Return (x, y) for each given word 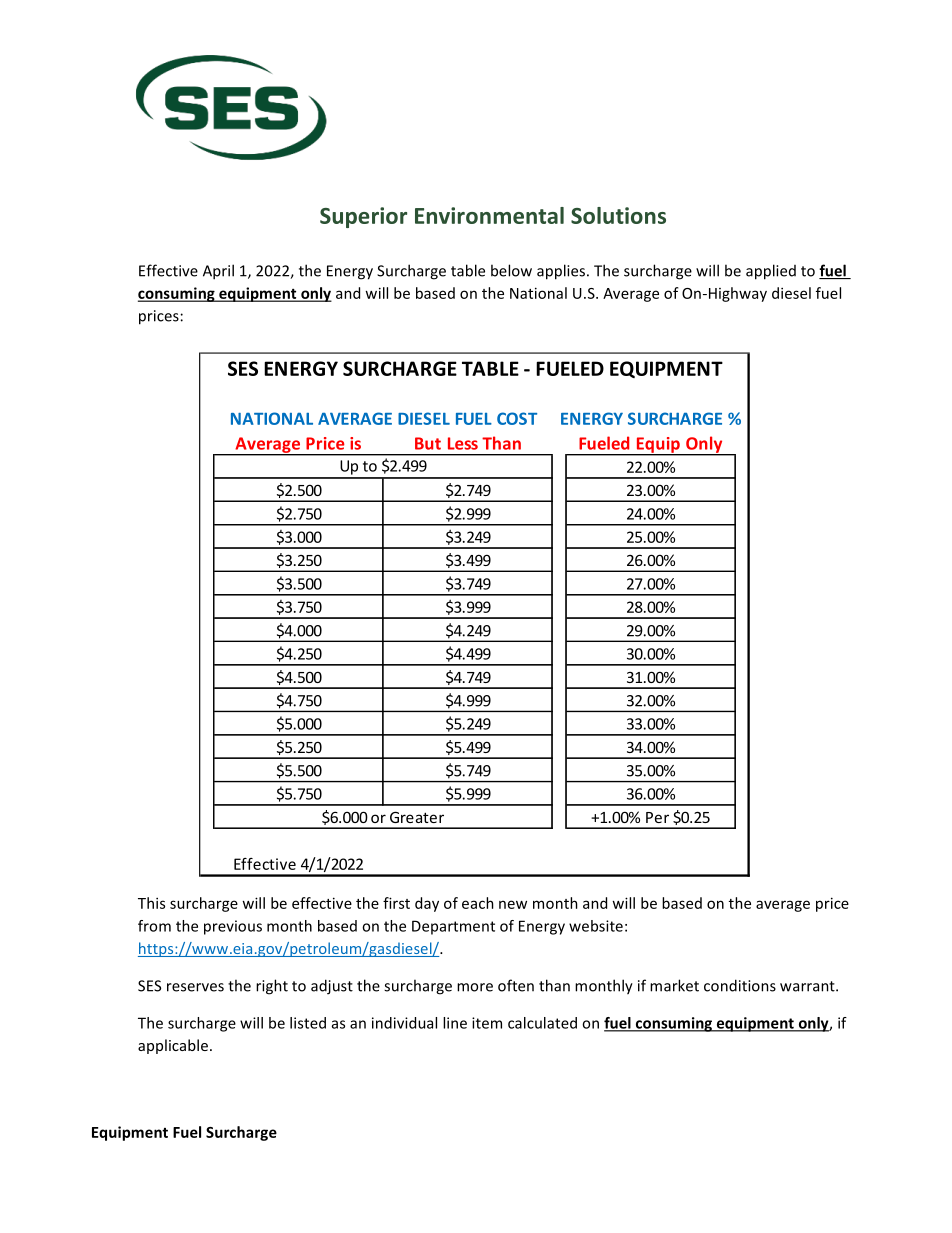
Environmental (489, 215)
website (596, 926)
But (428, 443)
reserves (195, 987)
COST (517, 418)
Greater (417, 817)
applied (771, 272)
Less (463, 443)
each (478, 903)
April (218, 272)
